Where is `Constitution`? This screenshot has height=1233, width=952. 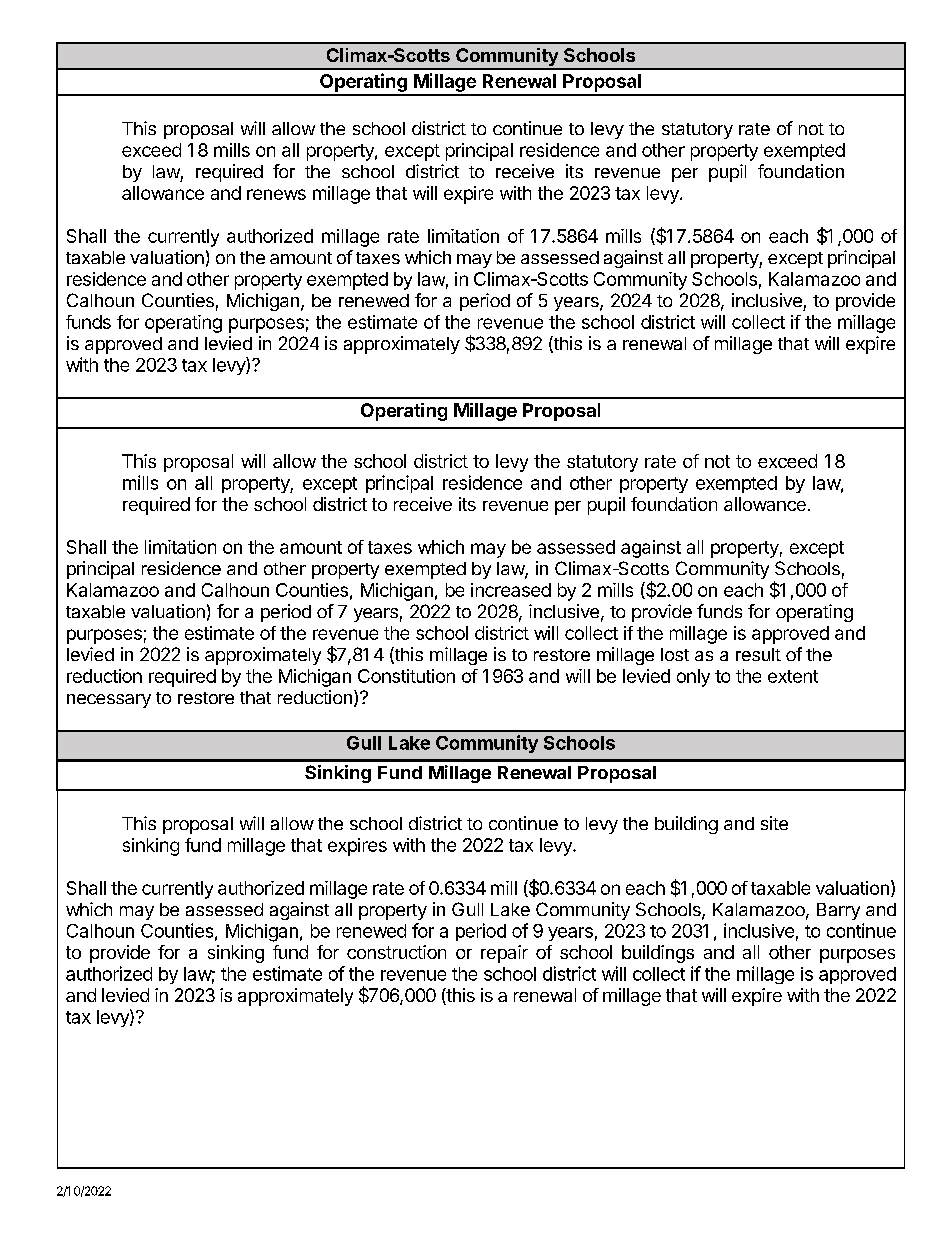
Constitution is located at coordinates (406, 676).
